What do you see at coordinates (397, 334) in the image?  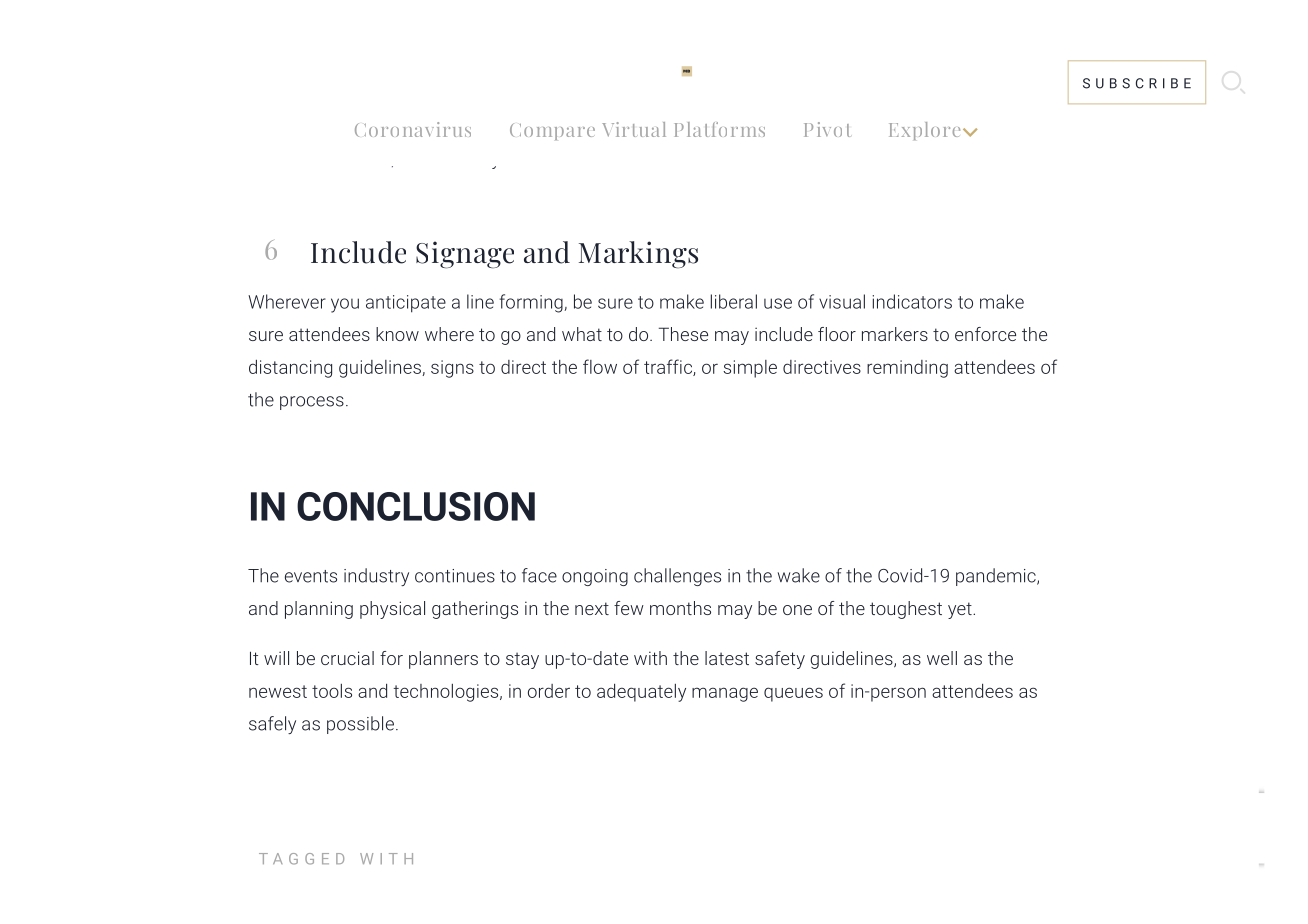 I see `know` at bounding box center [397, 334].
